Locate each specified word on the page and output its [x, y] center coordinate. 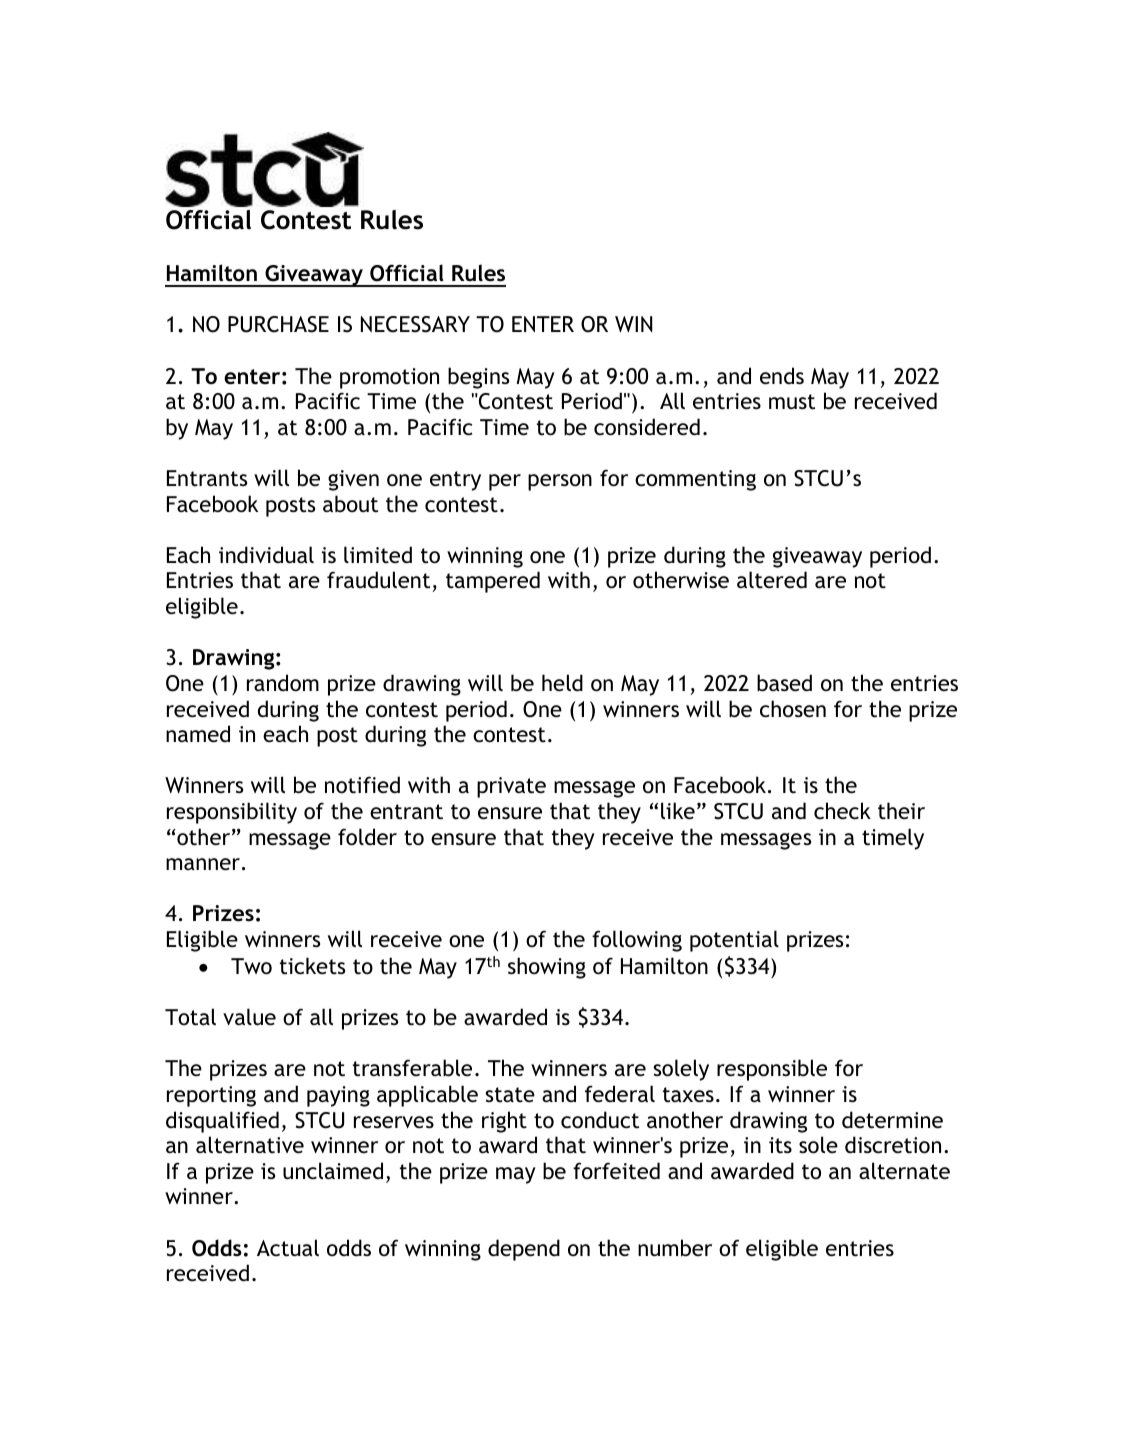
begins [478, 378]
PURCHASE [278, 324]
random [283, 683]
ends [782, 376]
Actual [288, 1248]
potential [734, 941]
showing [547, 968]
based [784, 683]
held [562, 682]
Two [251, 966]
